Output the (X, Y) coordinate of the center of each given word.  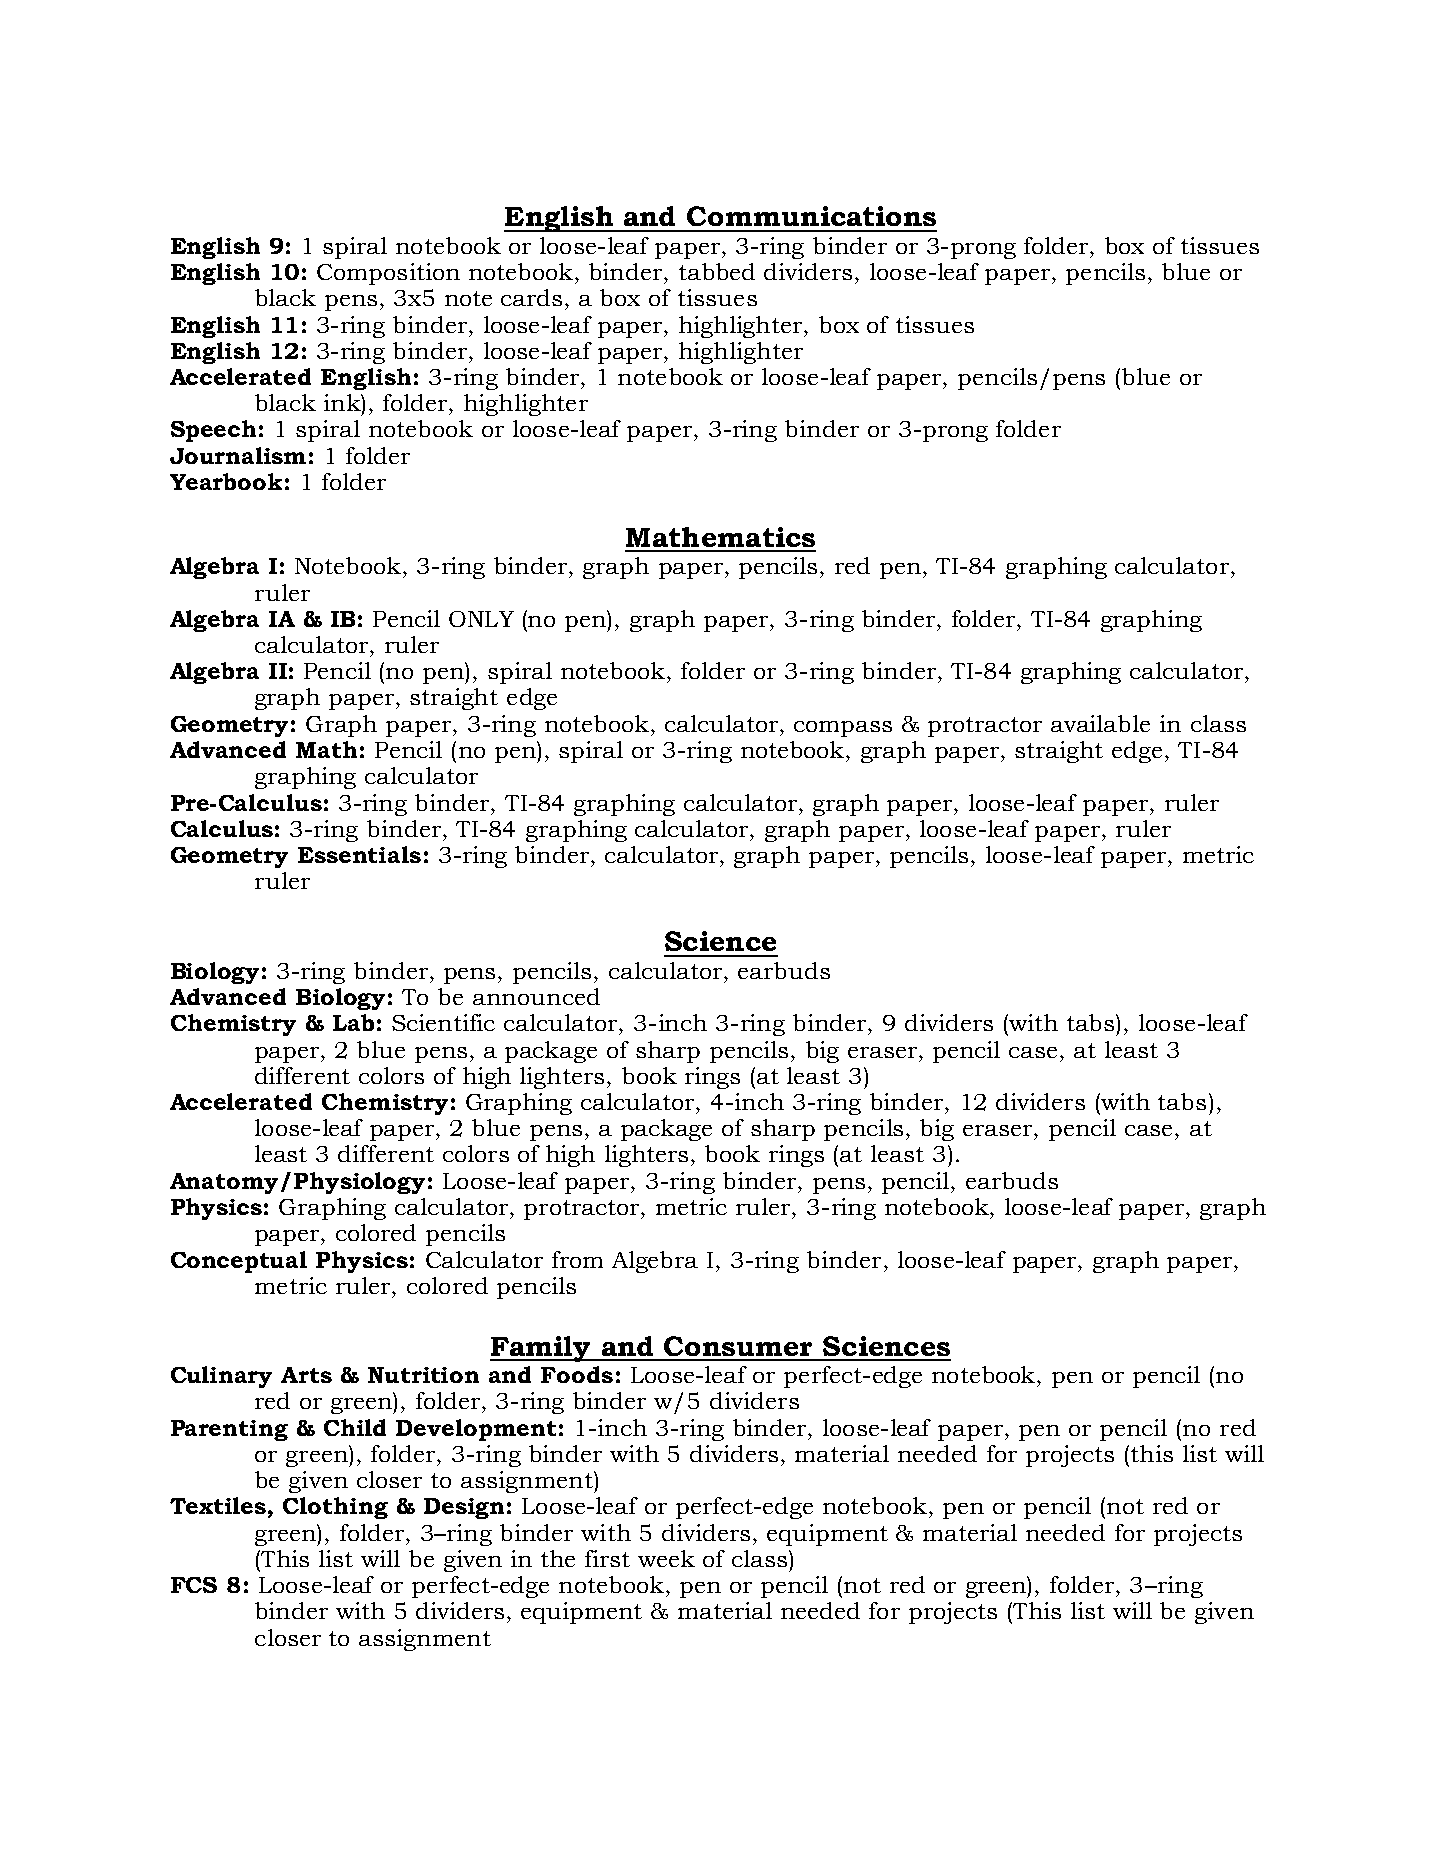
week (666, 1558)
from (577, 1259)
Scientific (443, 1022)
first (607, 1558)
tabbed (717, 271)
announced (536, 996)
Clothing (335, 1508)
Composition (388, 274)
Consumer (738, 1346)
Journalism (238, 455)
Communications (811, 216)
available (1100, 723)
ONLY (481, 619)
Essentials (359, 854)
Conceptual (239, 1262)
